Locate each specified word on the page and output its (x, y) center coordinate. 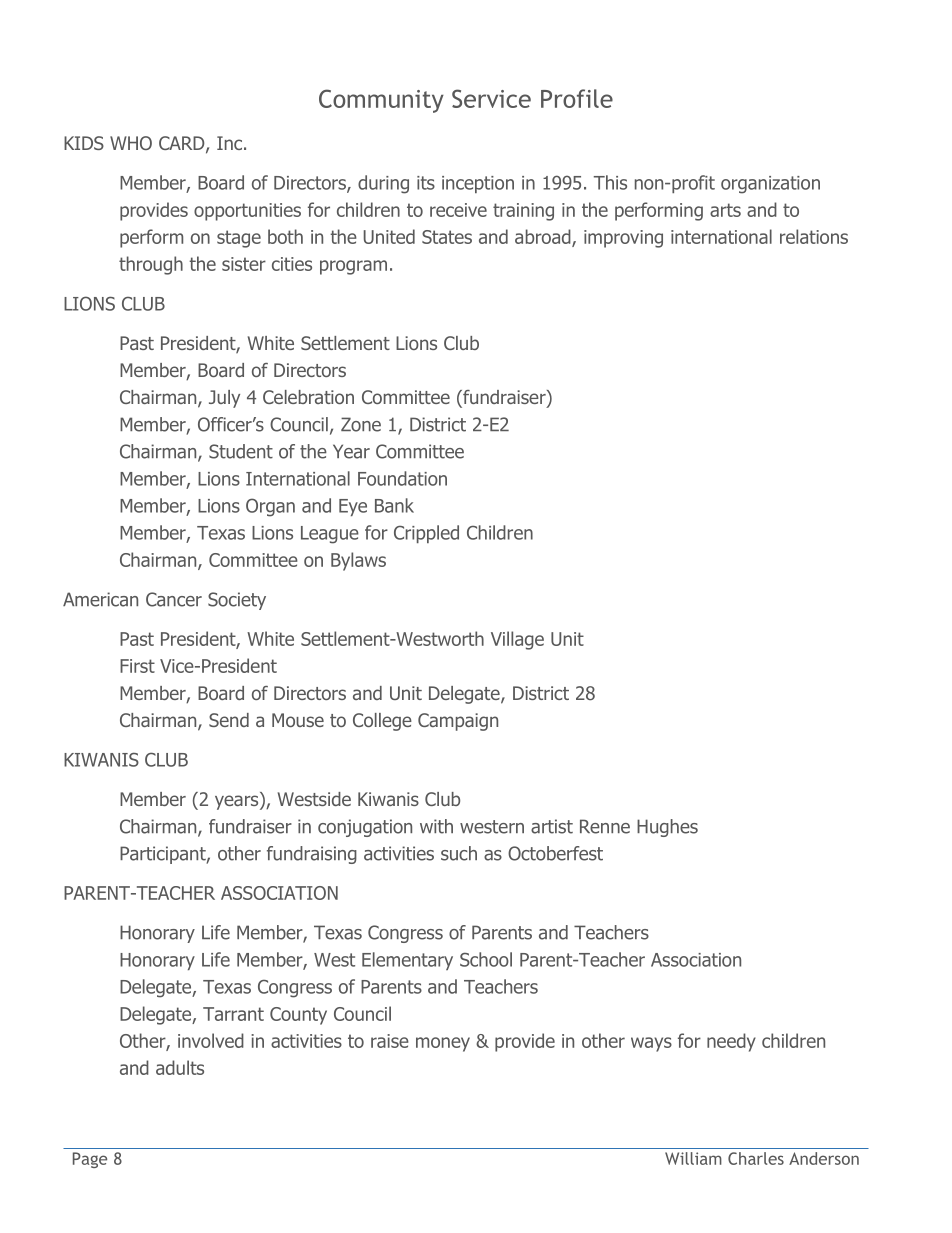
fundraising (312, 855)
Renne (605, 826)
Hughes (667, 828)
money (443, 1044)
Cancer (174, 599)
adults (180, 1067)
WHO (131, 143)
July (224, 399)
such (459, 853)
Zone (361, 424)
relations (814, 236)
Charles (756, 1158)
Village (517, 640)
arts (725, 210)
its (426, 183)
